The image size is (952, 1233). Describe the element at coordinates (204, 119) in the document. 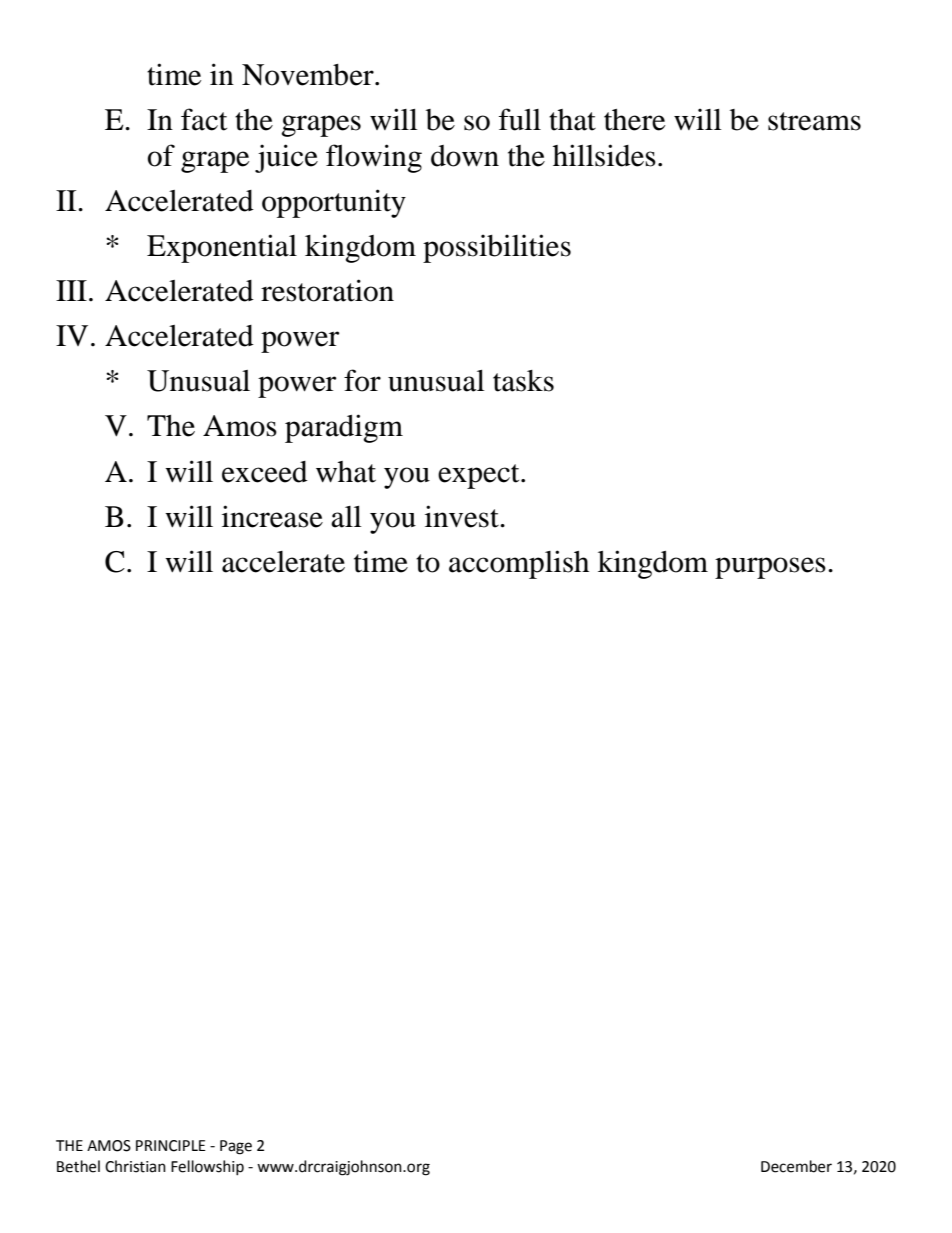

I see `fact` at that location.
